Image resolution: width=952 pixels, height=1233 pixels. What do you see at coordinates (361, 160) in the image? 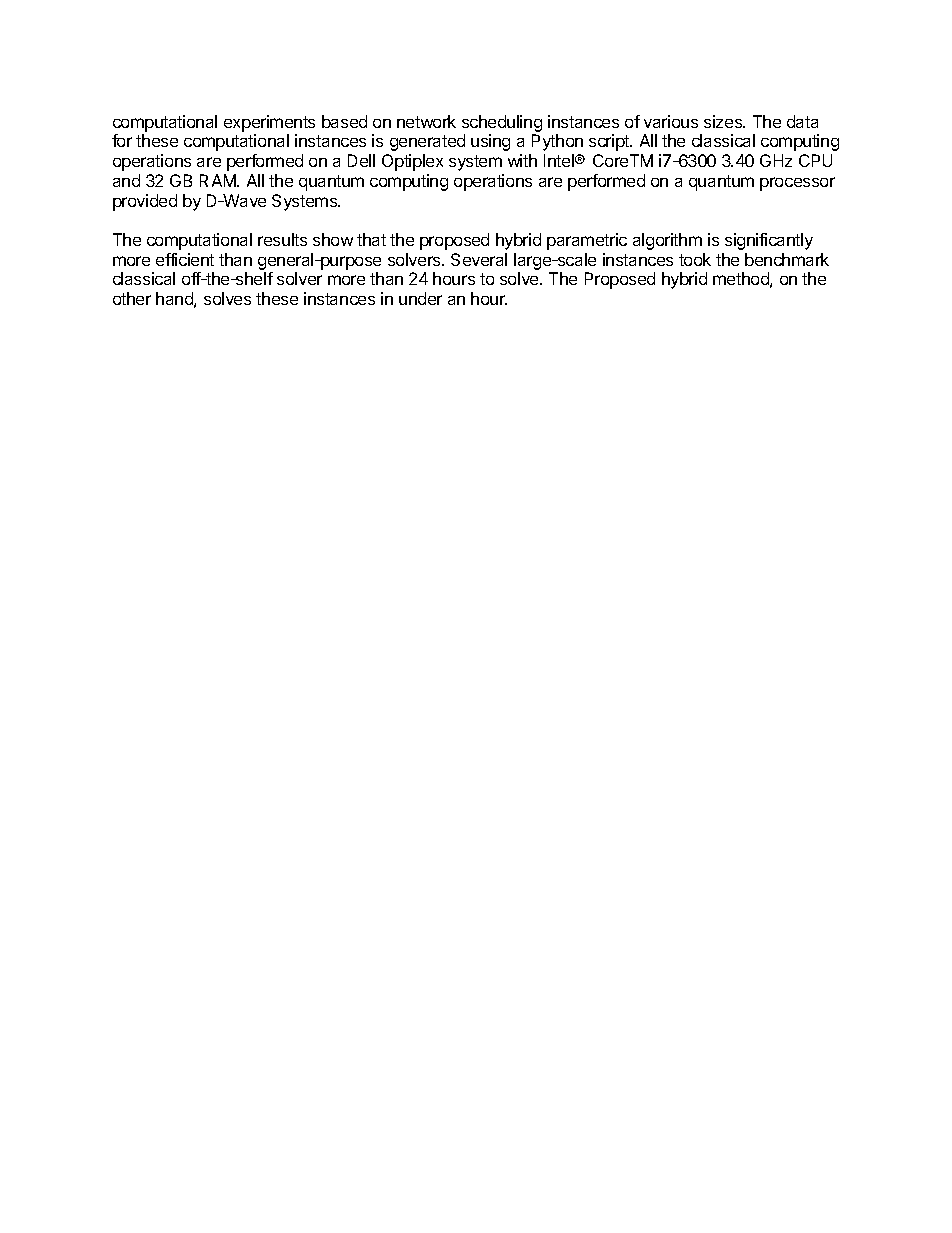
I see `Dell` at bounding box center [361, 160].
